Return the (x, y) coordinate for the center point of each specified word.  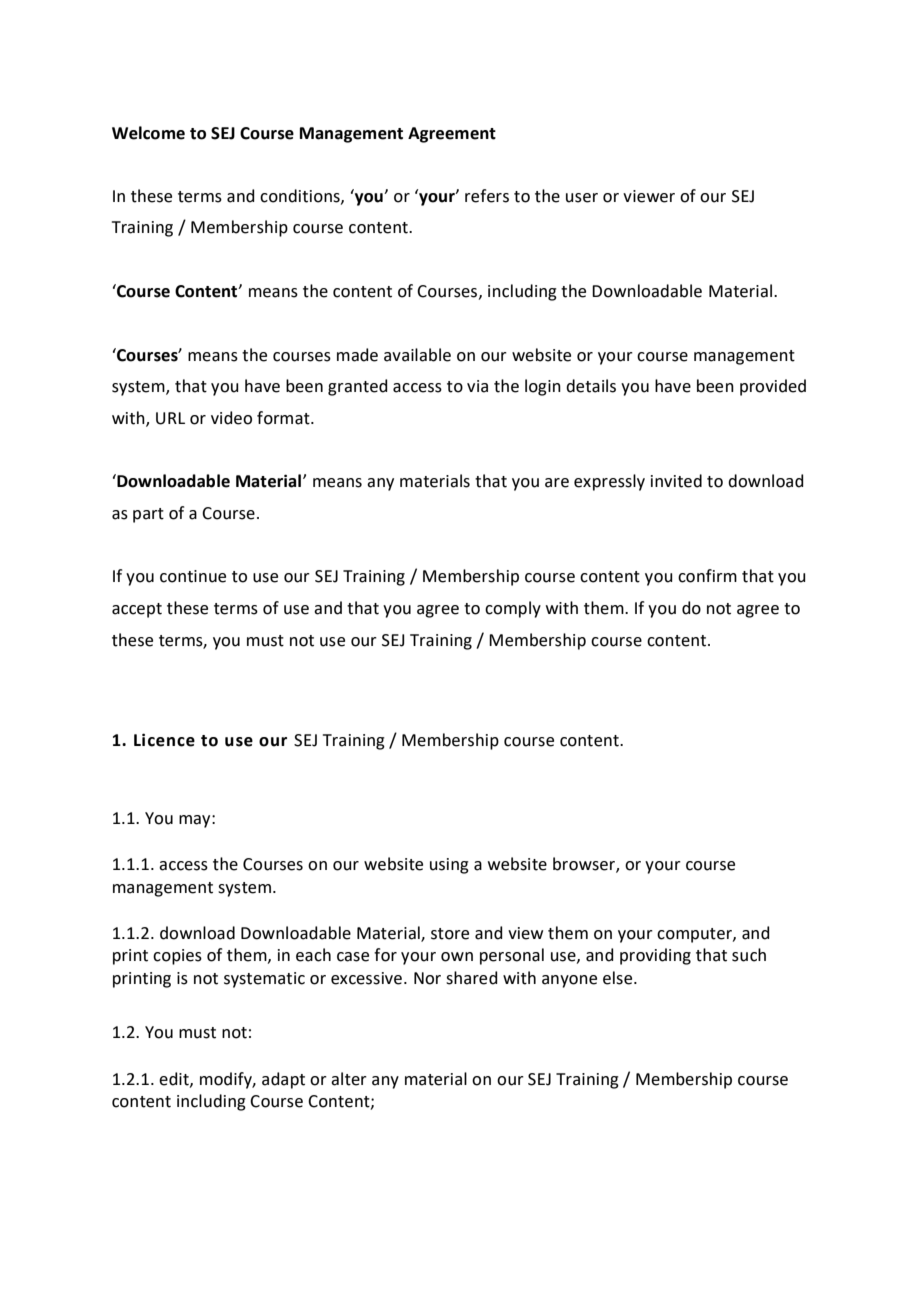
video (231, 418)
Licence (164, 740)
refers (487, 196)
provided (773, 387)
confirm (707, 576)
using (449, 866)
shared (472, 978)
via (477, 386)
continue (193, 576)
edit (175, 1079)
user (582, 198)
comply (513, 609)
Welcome (148, 133)
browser (585, 865)
